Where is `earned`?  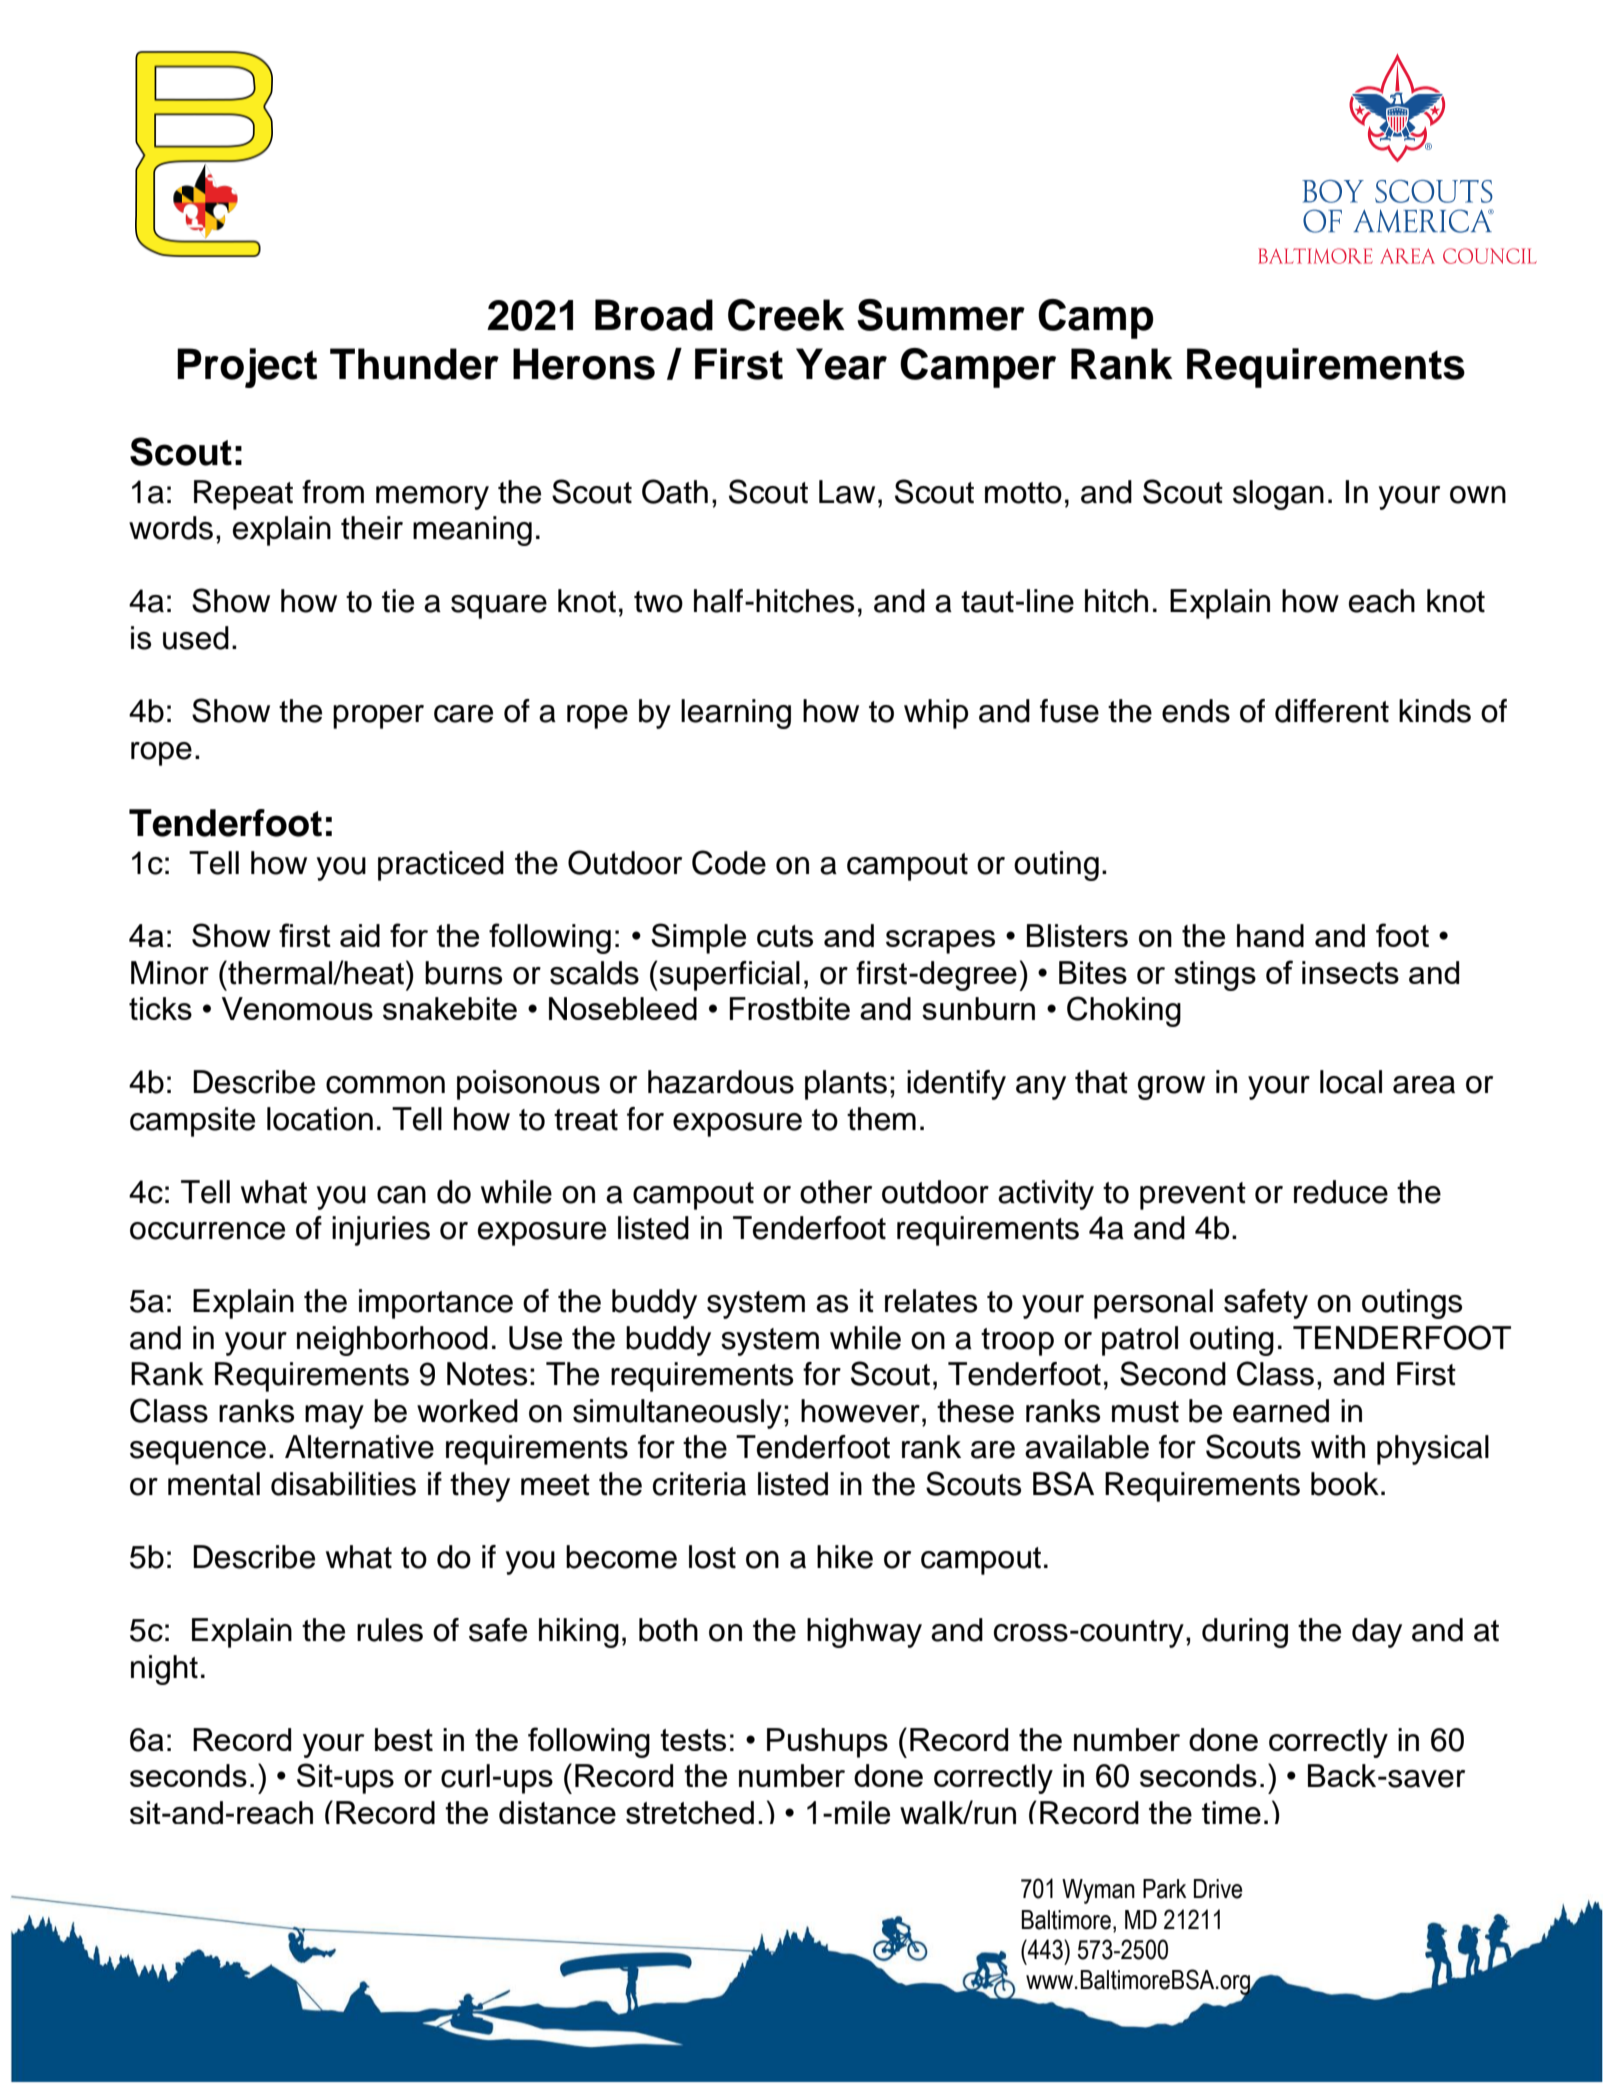 earned is located at coordinates (1281, 1411).
